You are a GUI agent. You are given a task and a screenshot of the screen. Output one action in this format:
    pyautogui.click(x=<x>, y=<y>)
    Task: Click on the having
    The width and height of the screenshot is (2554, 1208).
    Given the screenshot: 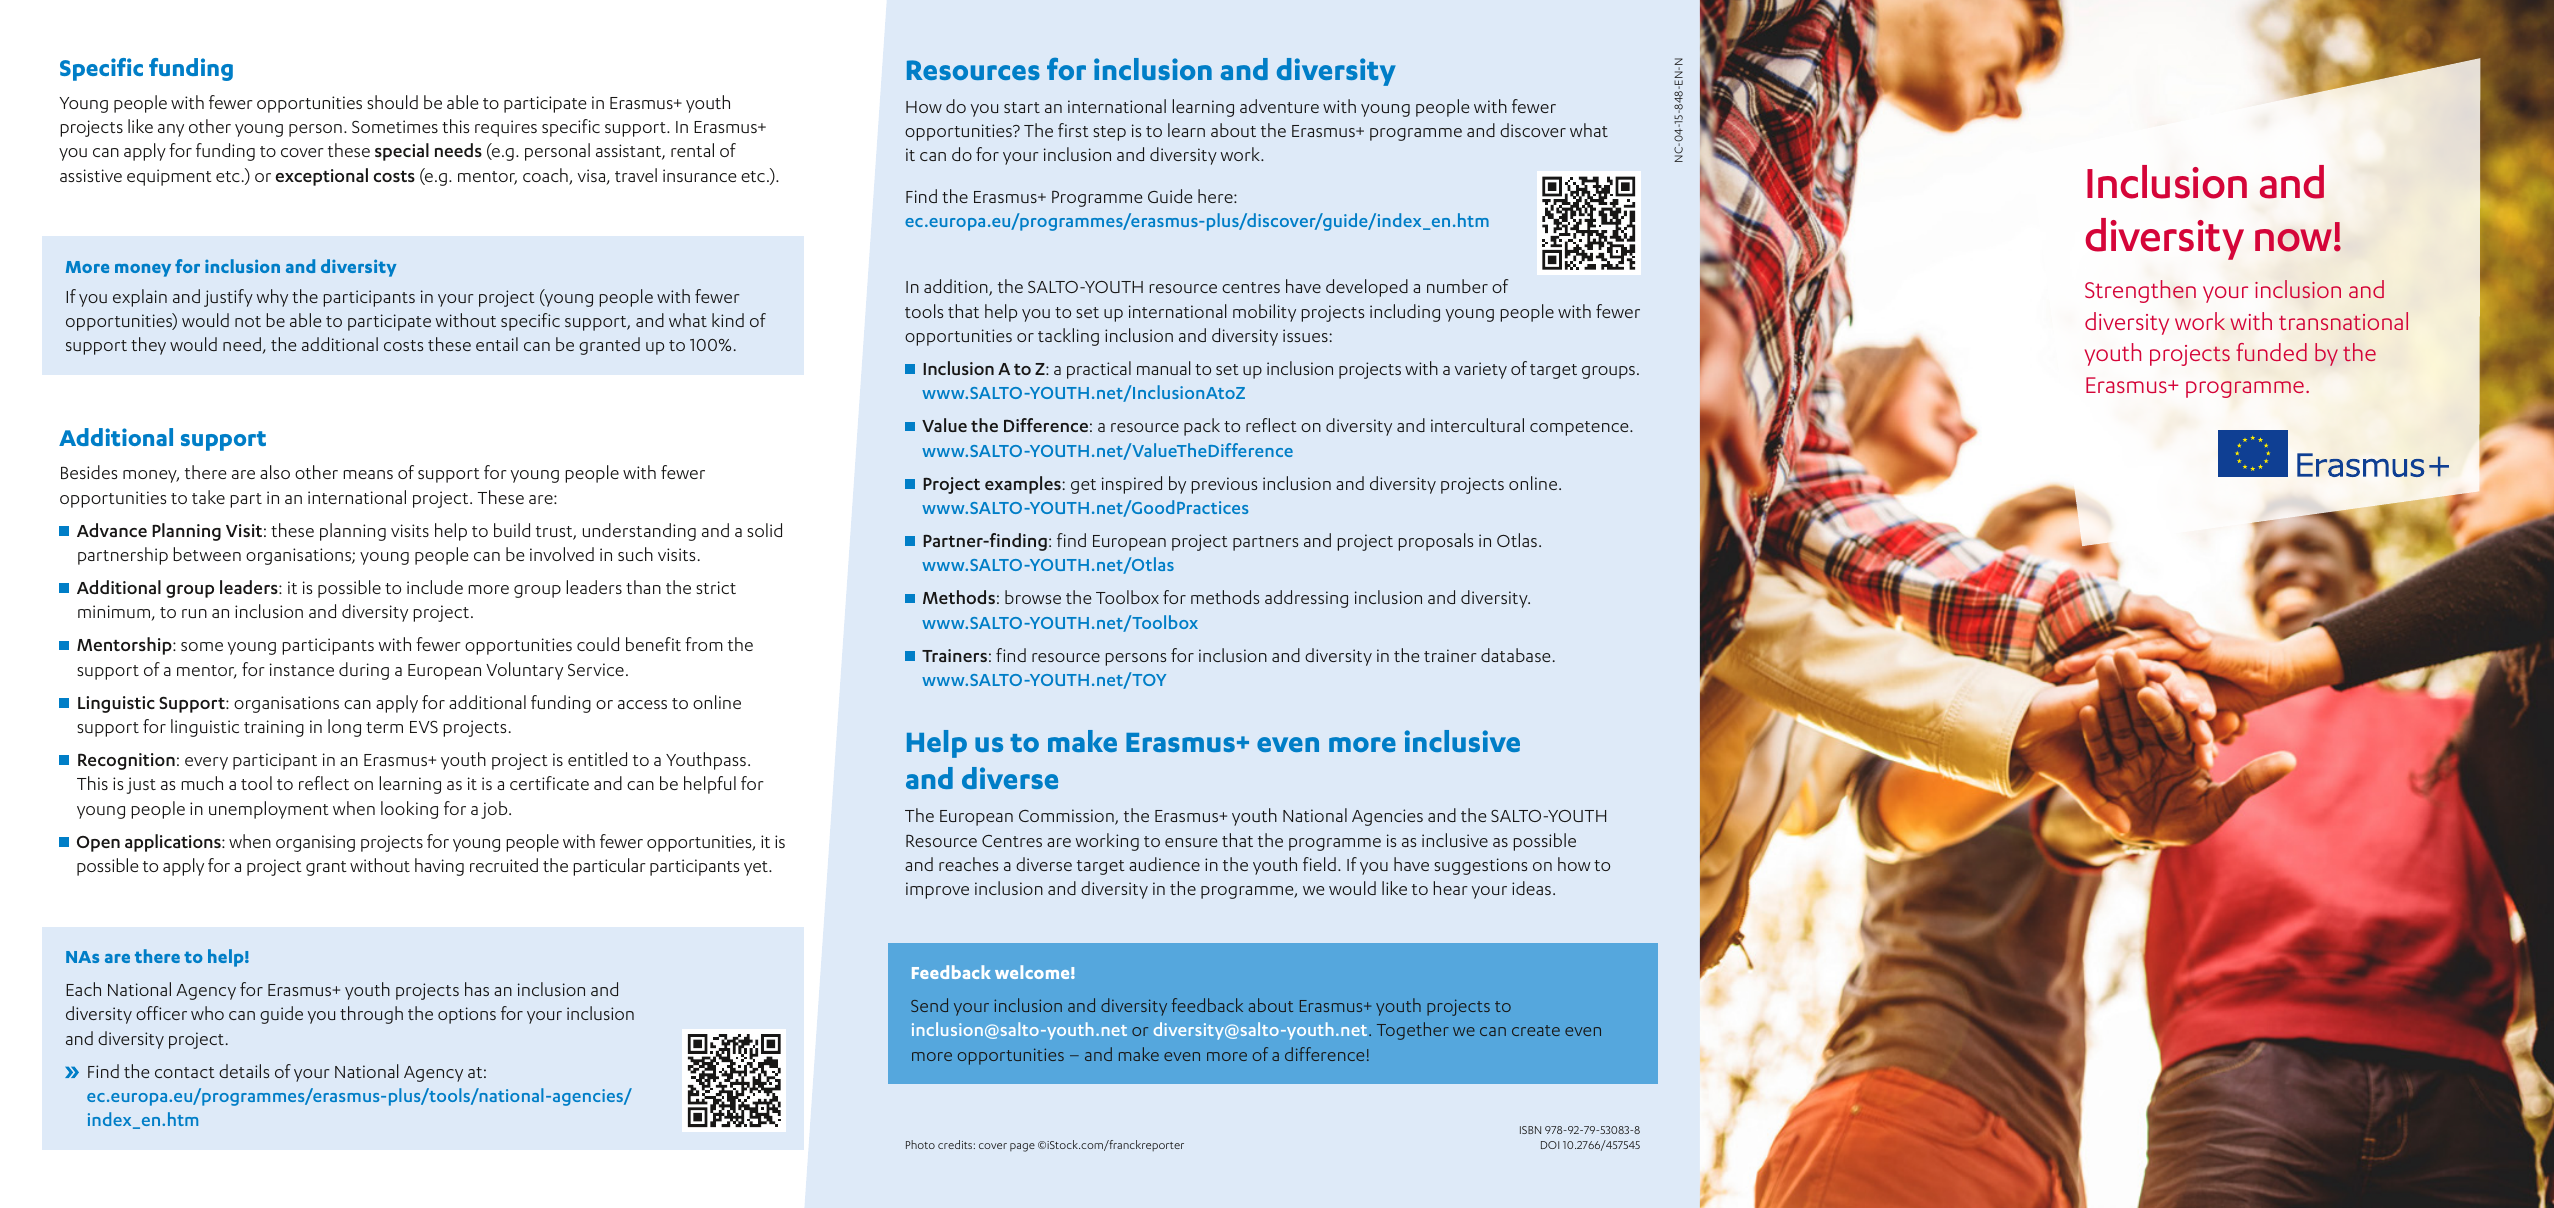 What is the action you would take?
    pyautogui.click(x=439, y=867)
